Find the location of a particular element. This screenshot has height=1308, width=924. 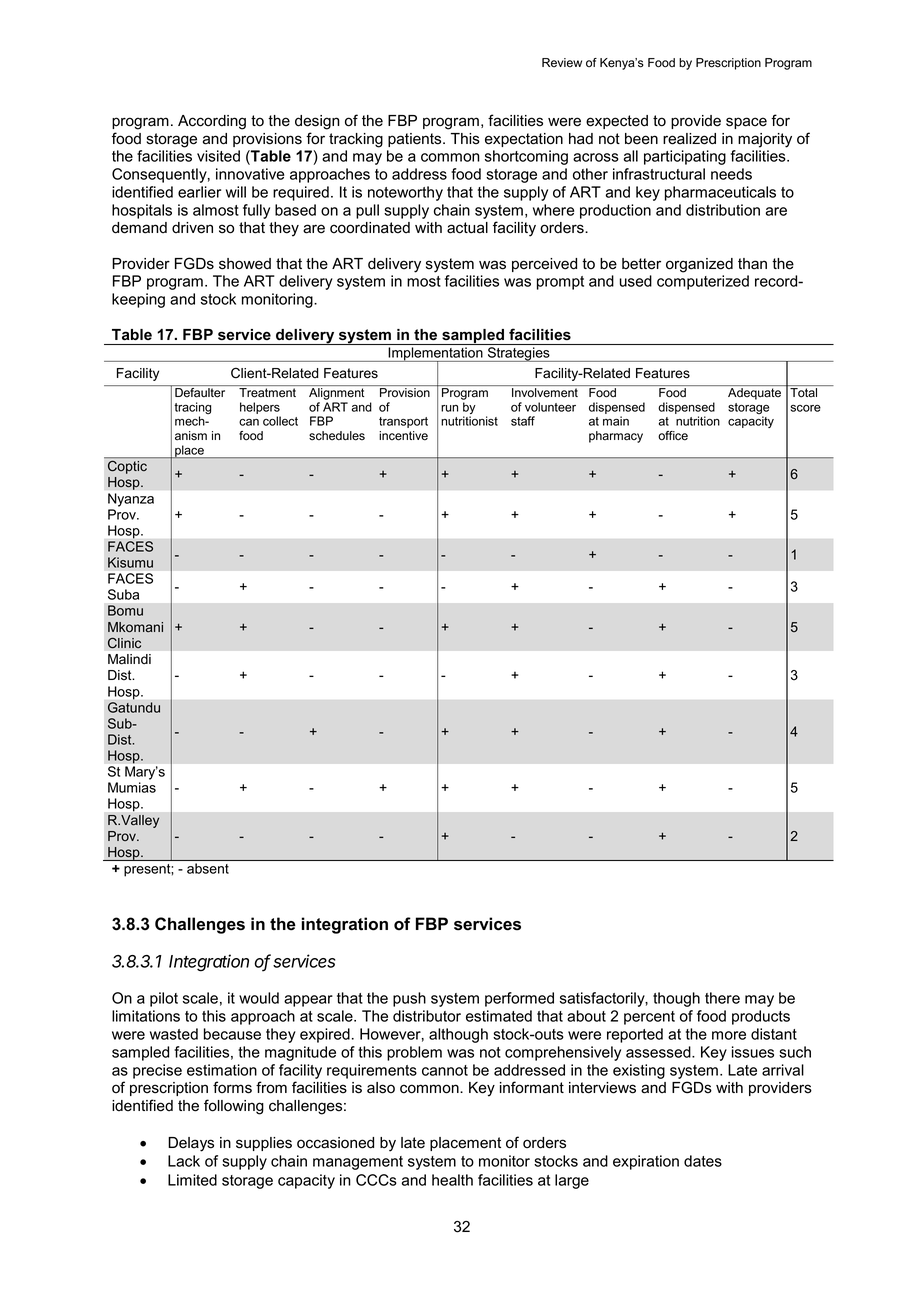

Delays is located at coordinates (191, 1144).
